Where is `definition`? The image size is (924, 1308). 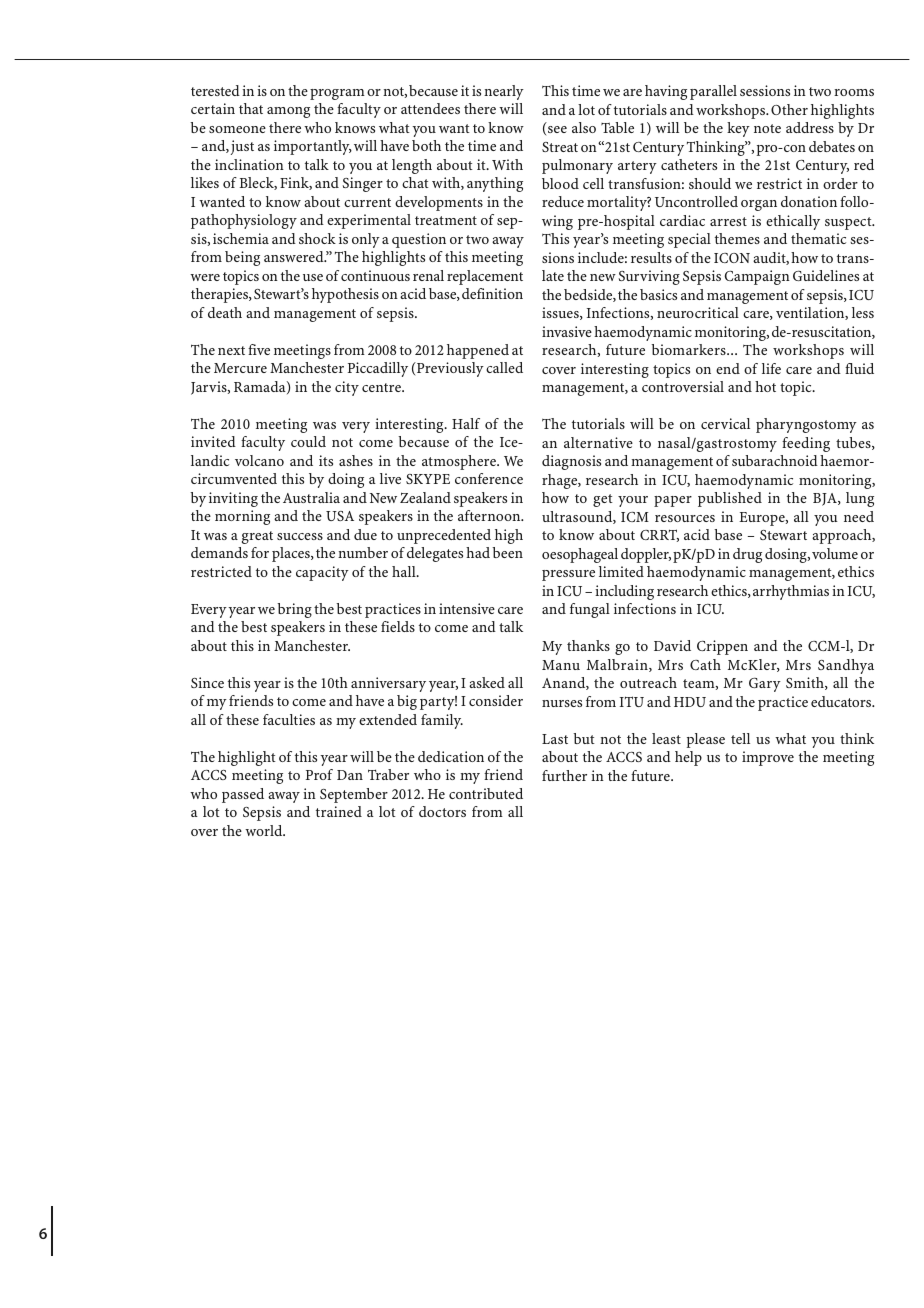 definition is located at coordinates (492, 293).
